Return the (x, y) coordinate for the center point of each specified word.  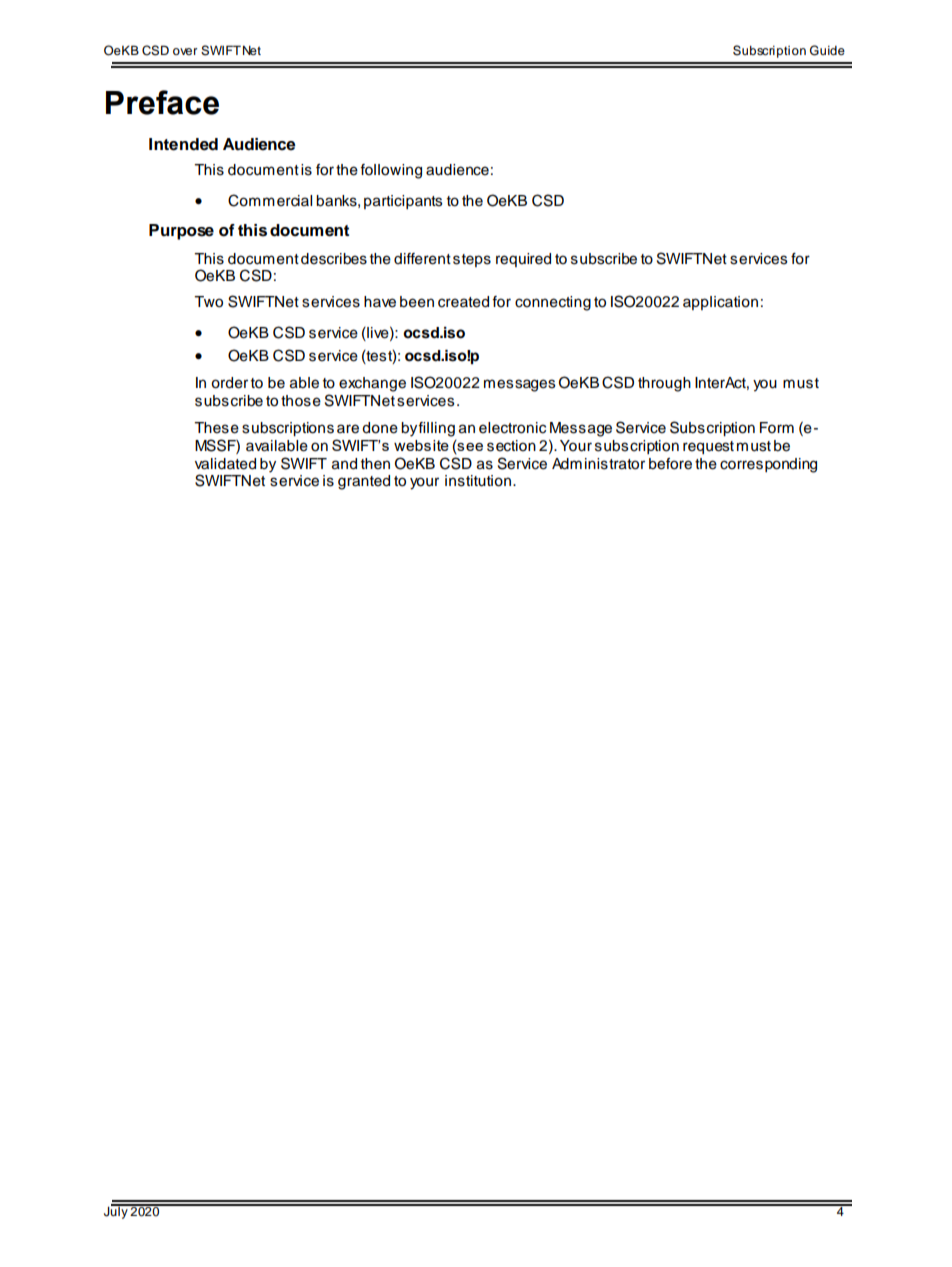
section (511, 446)
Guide (827, 50)
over (185, 51)
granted (364, 482)
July (117, 1211)
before (670, 464)
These (216, 428)
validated (225, 464)
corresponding (768, 465)
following (391, 171)
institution (478, 481)
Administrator (598, 464)
